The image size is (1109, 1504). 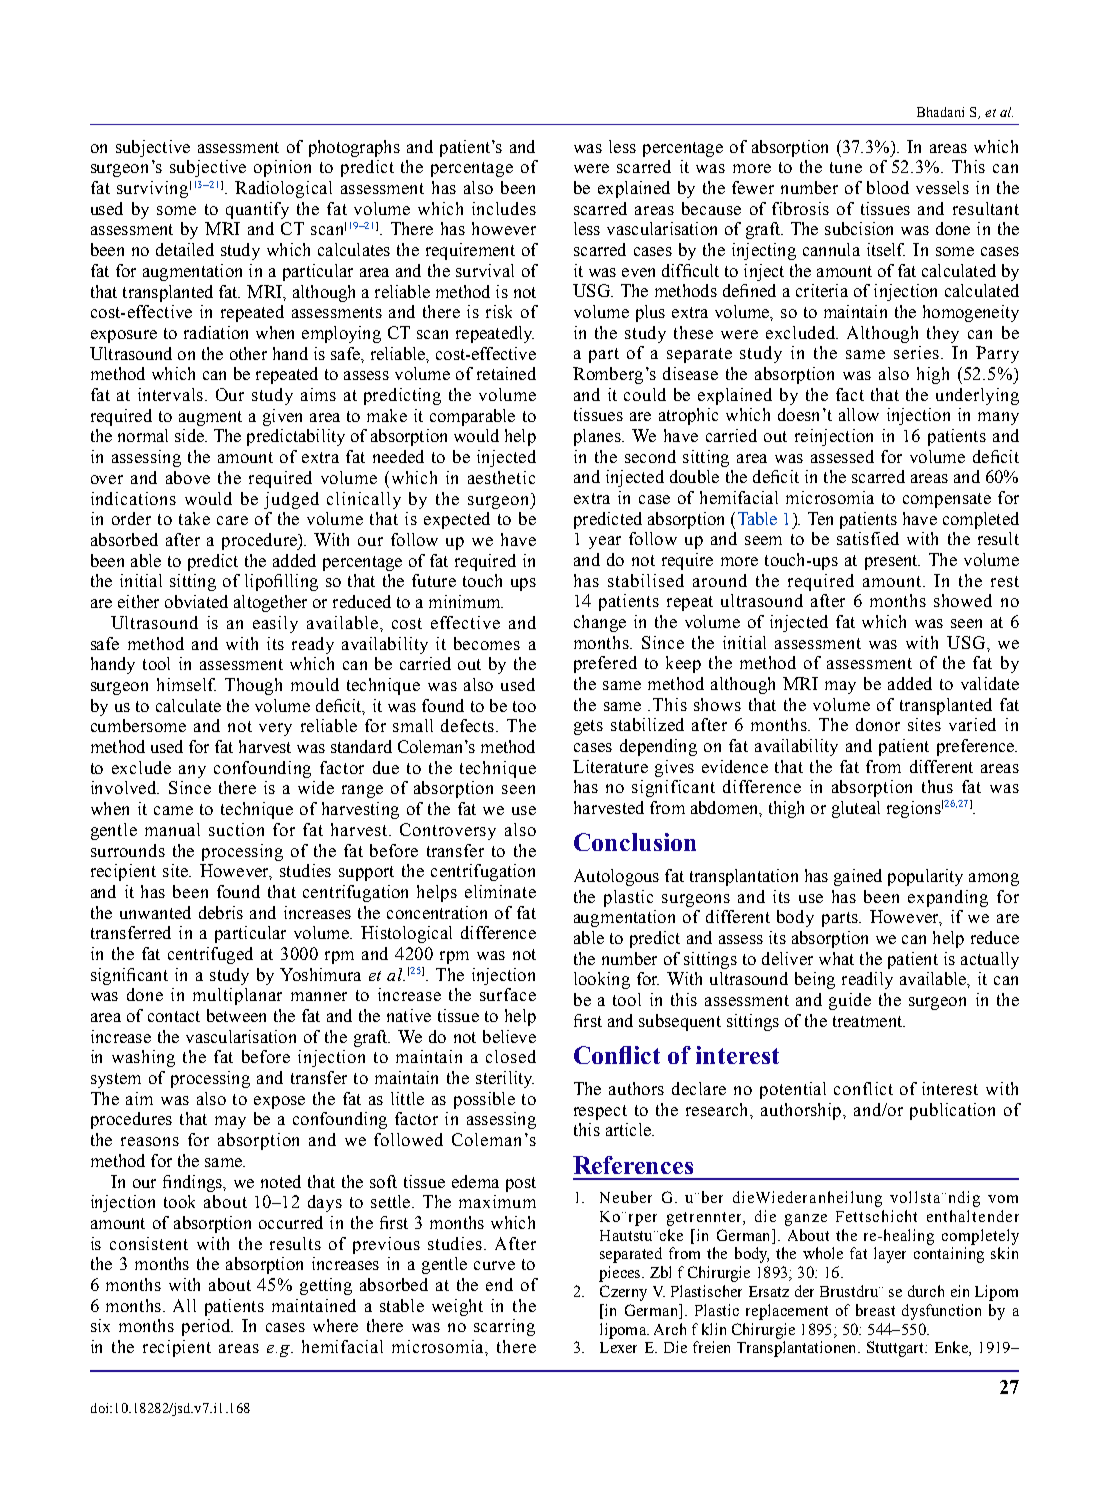 What do you see at coordinates (600, 623) in the screenshot?
I see `change` at bounding box center [600, 623].
